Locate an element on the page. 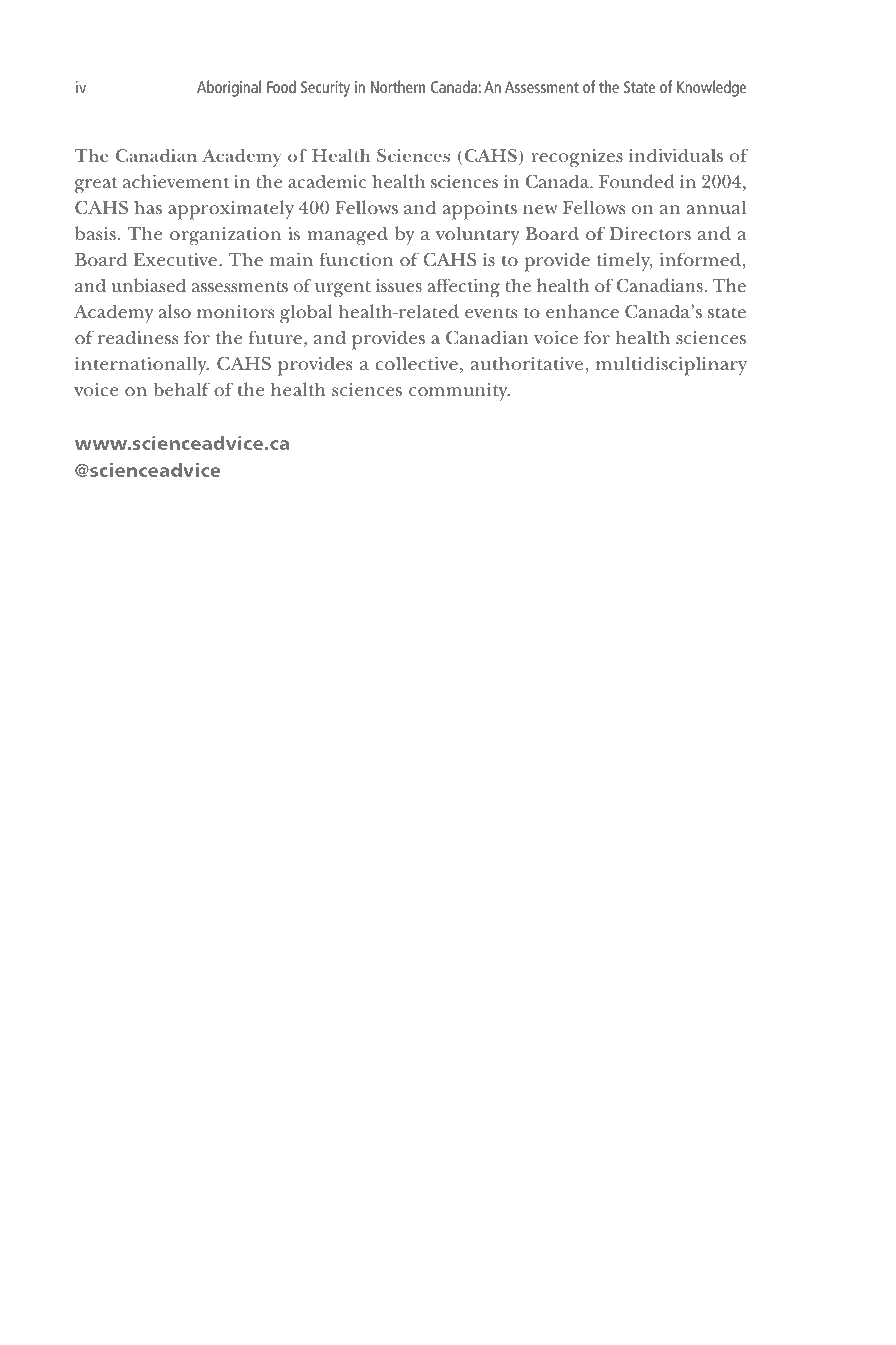  achievement is located at coordinates (176, 181).
